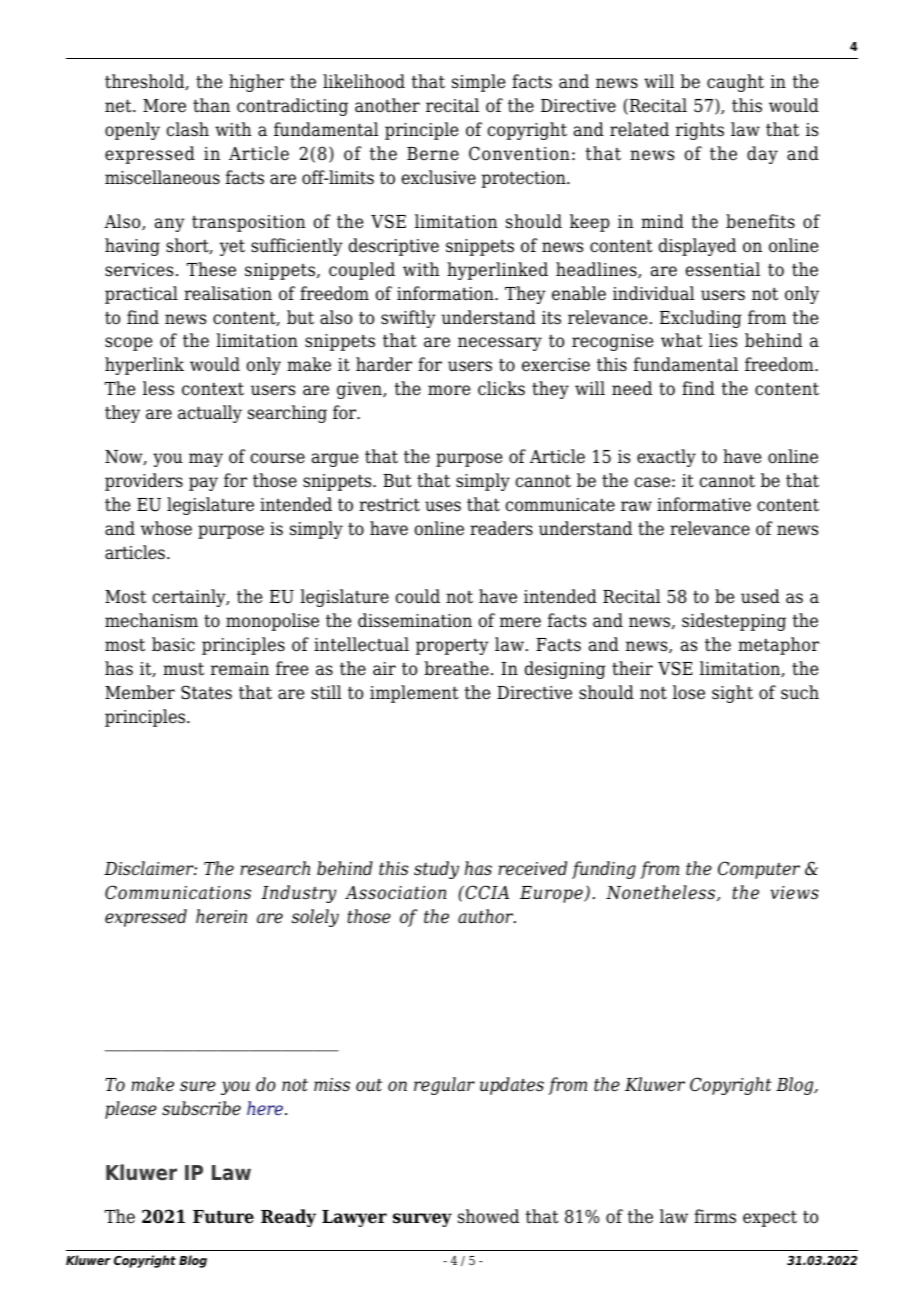  What do you see at coordinates (436, 870) in the page?
I see `study` at bounding box center [436, 870].
